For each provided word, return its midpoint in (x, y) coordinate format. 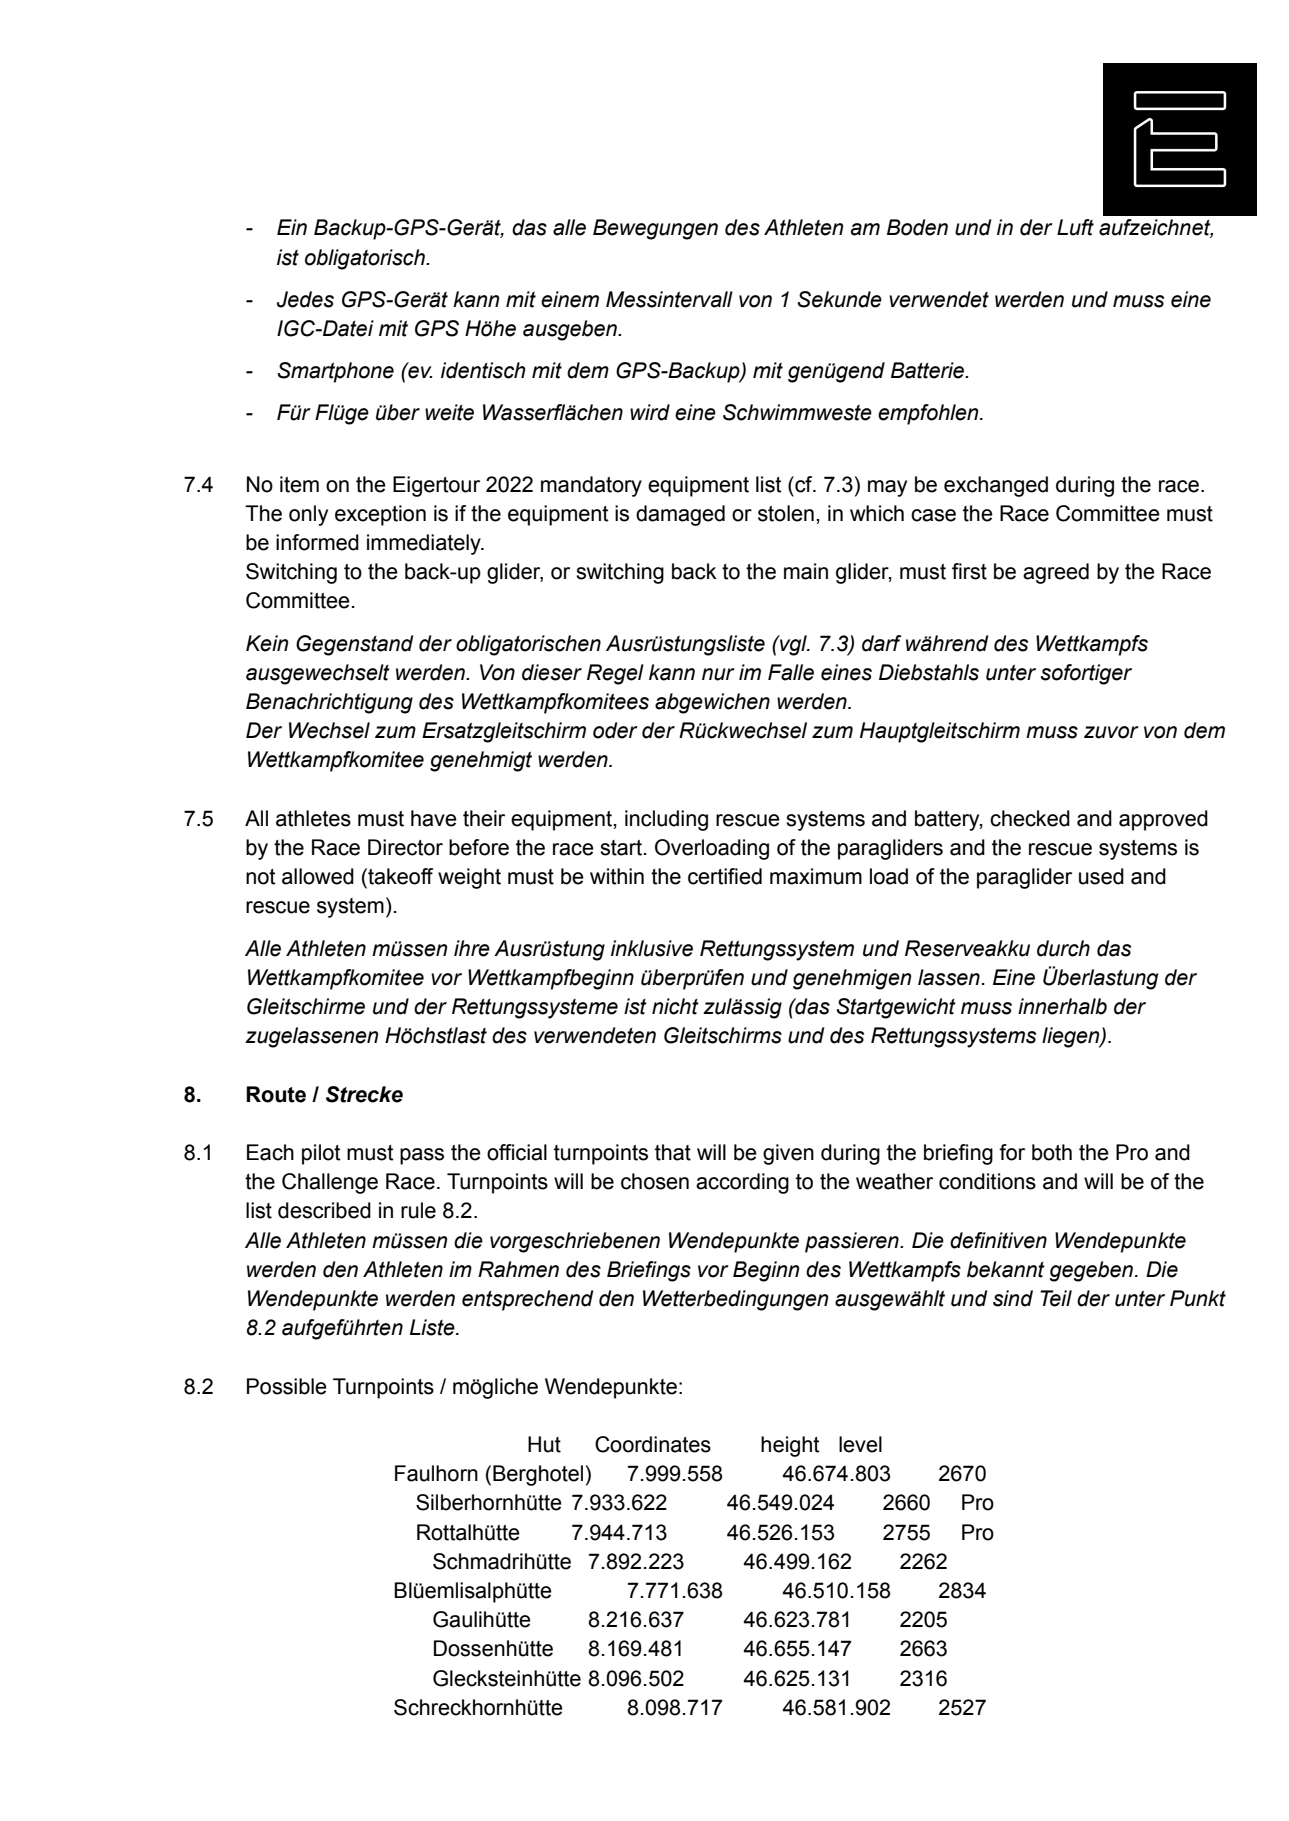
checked (1030, 818)
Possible (287, 1386)
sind (1013, 1298)
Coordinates (653, 1444)
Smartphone (336, 372)
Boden (917, 227)
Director (405, 847)
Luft (1075, 227)
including (666, 820)
